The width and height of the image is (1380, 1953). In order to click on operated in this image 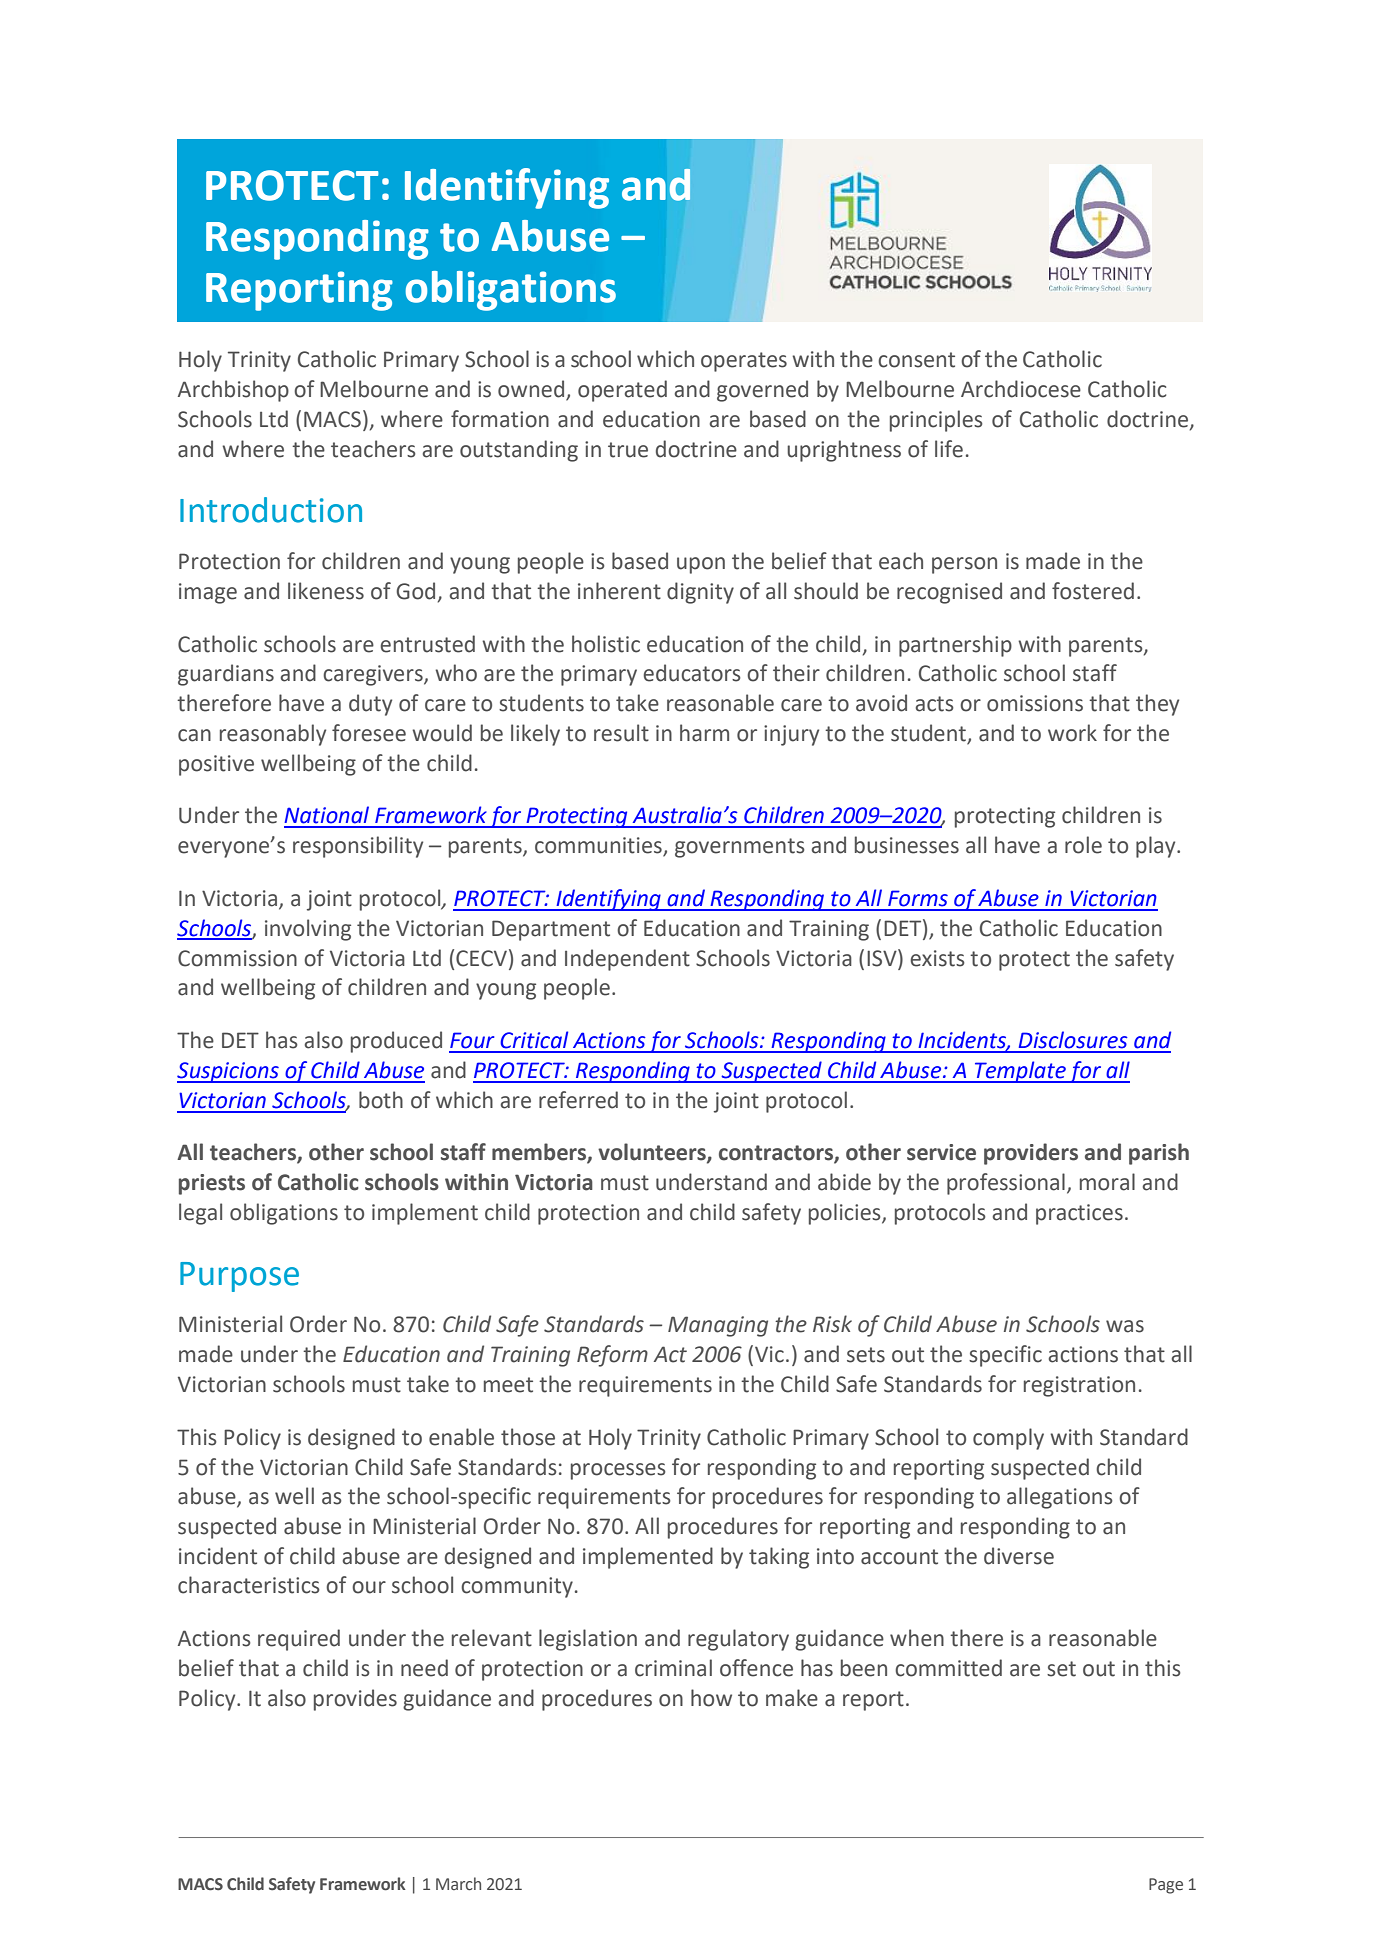, I will do `click(622, 391)`.
